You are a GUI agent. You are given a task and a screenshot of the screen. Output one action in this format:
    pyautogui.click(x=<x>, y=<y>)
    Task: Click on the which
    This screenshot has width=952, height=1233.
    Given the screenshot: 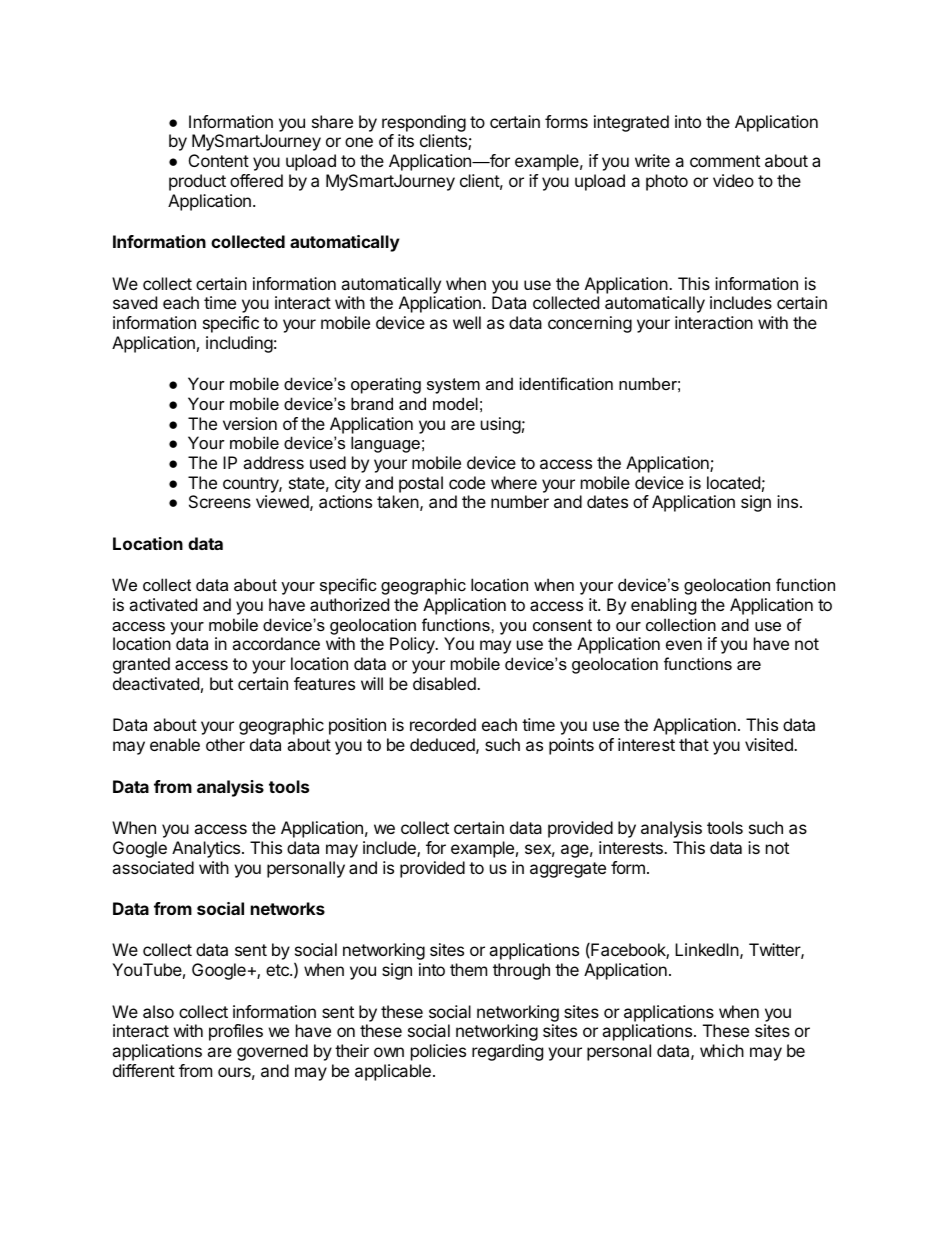 What is the action you would take?
    pyautogui.click(x=722, y=1050)
